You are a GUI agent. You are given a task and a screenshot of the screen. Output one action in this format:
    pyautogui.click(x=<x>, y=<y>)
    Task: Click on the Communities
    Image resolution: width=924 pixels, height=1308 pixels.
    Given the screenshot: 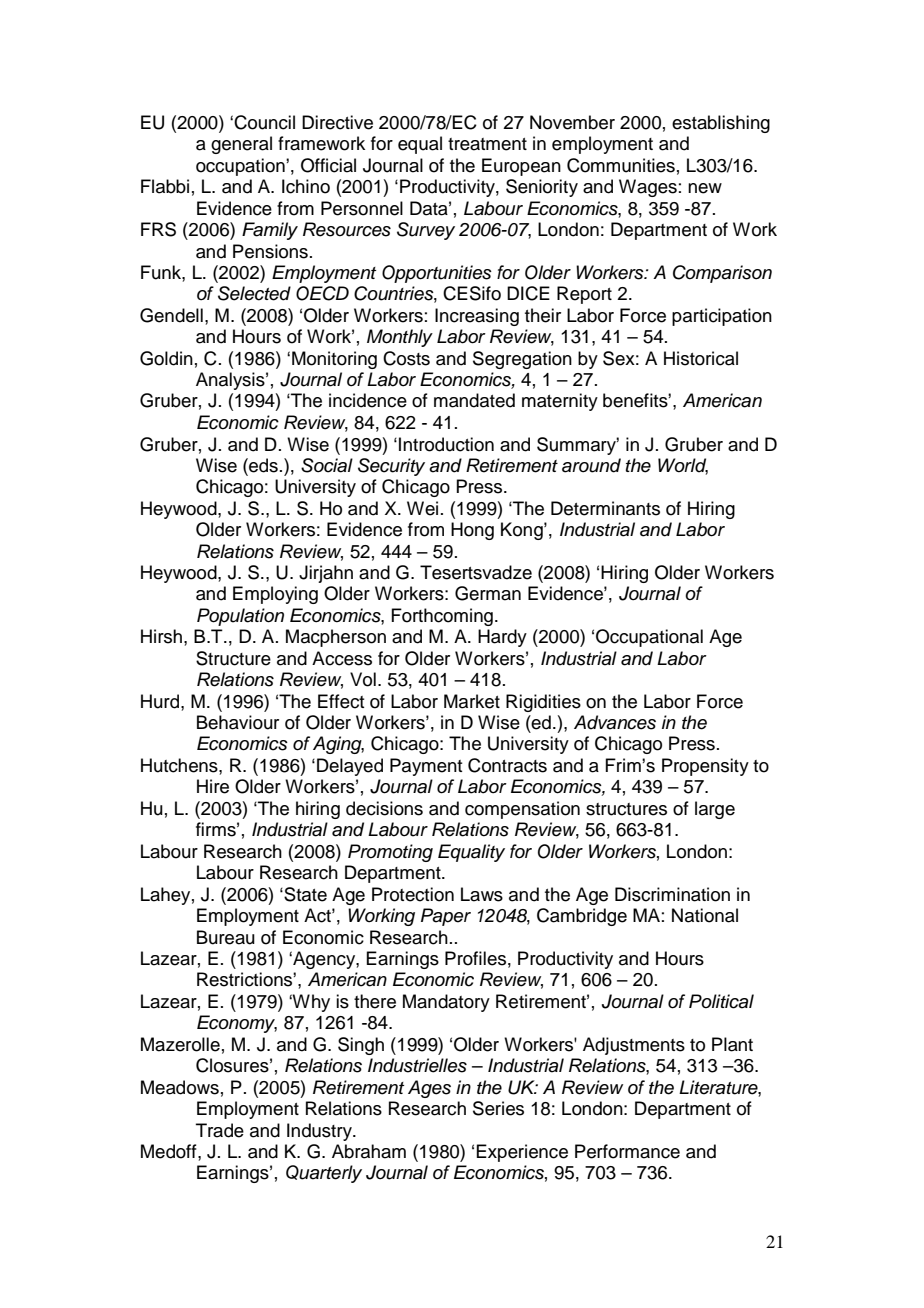 What is the action you would take?
    pyautogui.click(x=621, y=165)
